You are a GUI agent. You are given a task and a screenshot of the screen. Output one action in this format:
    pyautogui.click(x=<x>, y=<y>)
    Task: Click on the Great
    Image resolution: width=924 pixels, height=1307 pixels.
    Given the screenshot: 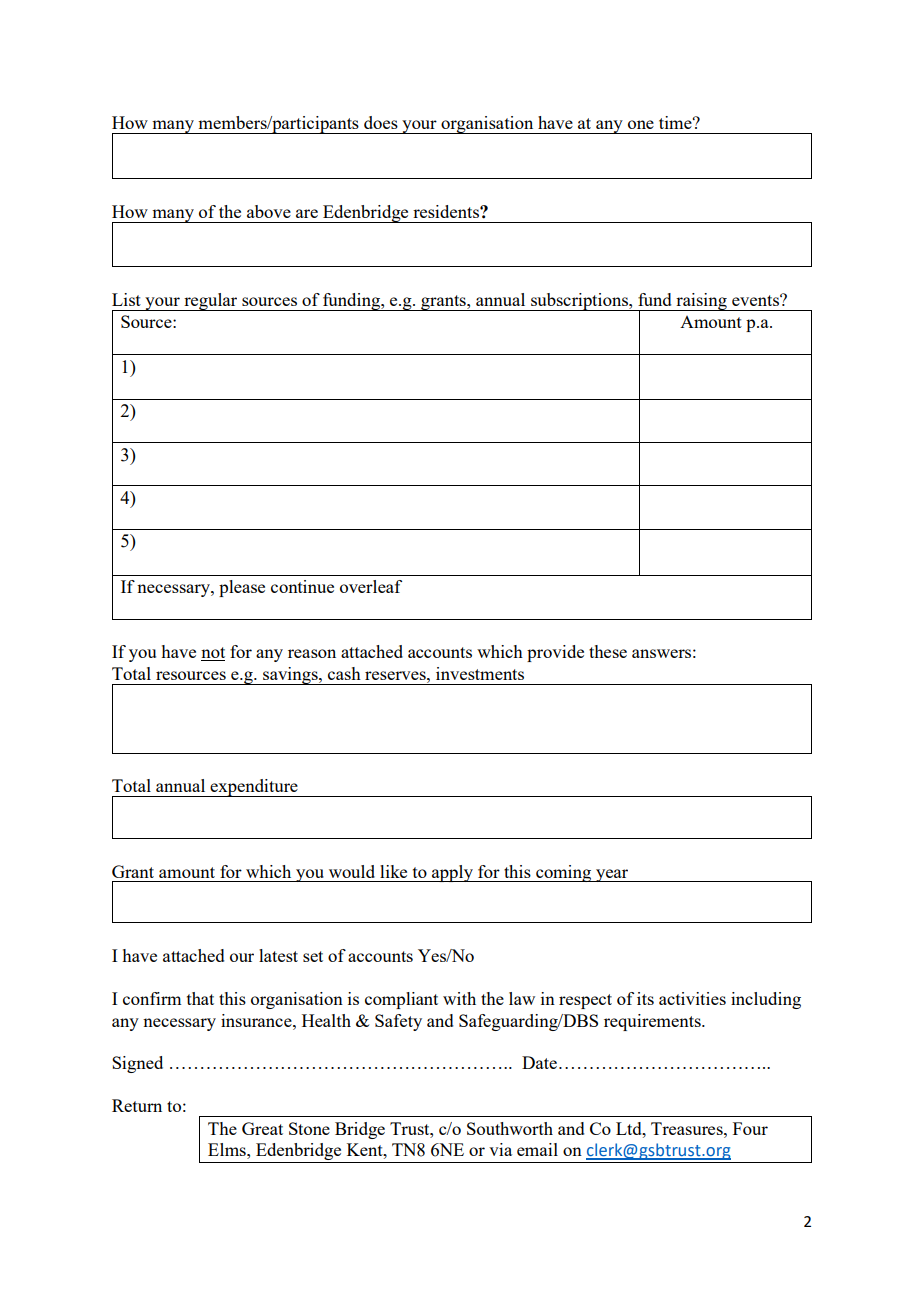 What is the action you would take?
    pyautogui.click(x=262, y=1128)
